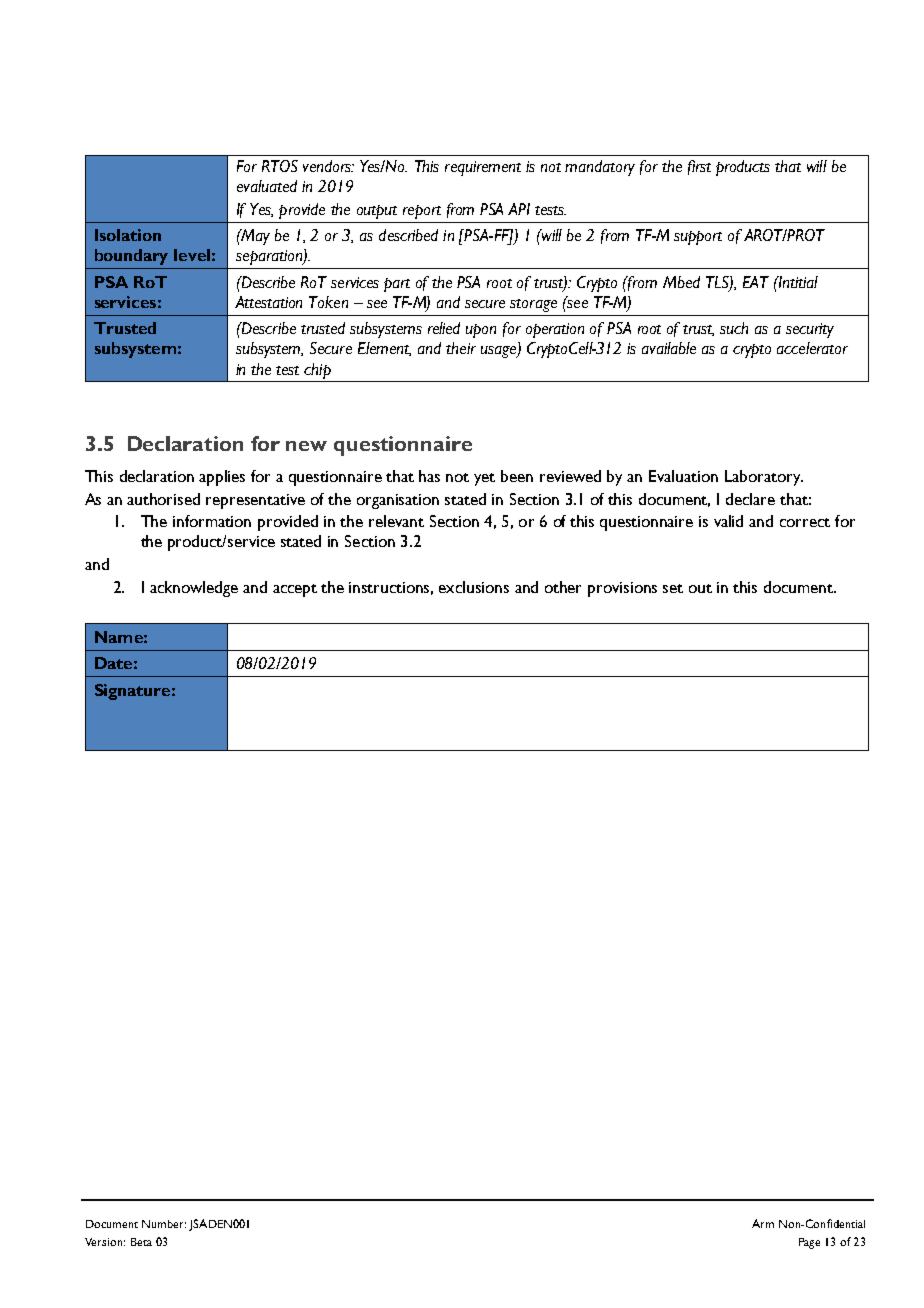 The image size is (924, 1308). I want to click on Page, so click(809, 1243).
